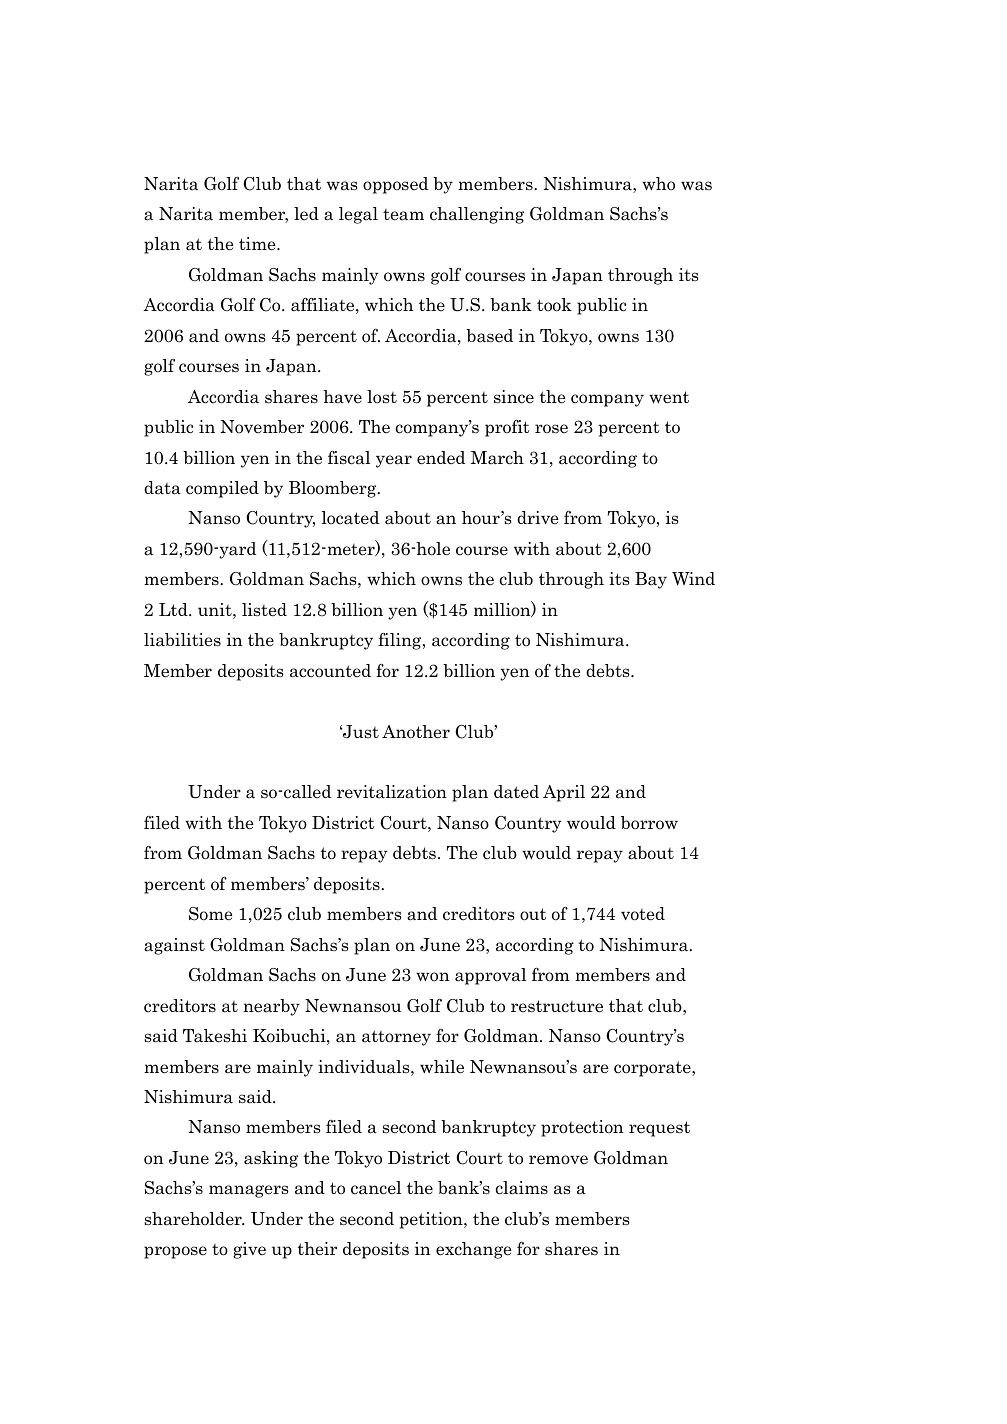 This screenshot has width=1007, height=1424. Describe the element at coordinates (403, 215) in the screenshot. I see `team` at that location.
